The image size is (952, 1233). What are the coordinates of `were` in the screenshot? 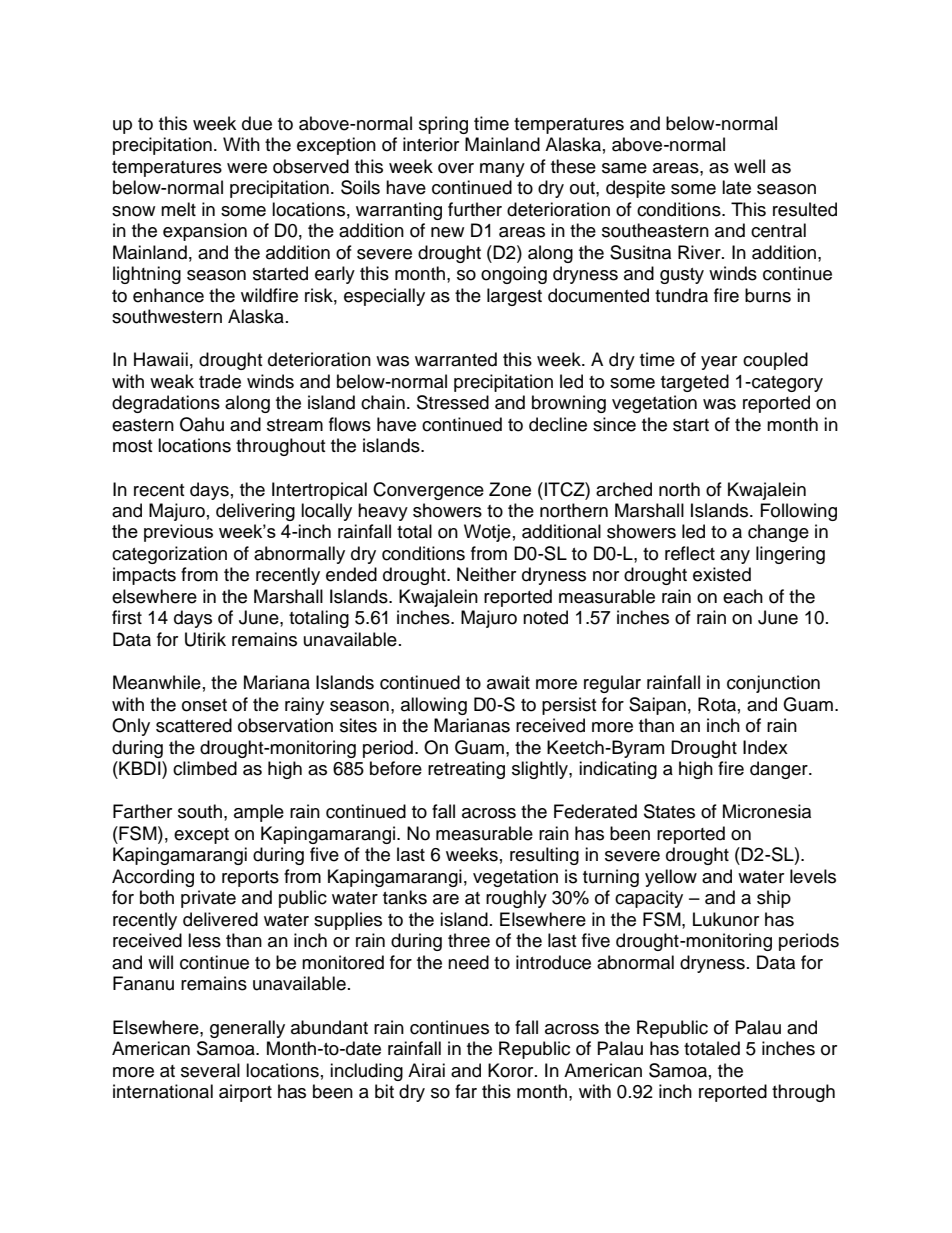 It's located at (247, 168).
